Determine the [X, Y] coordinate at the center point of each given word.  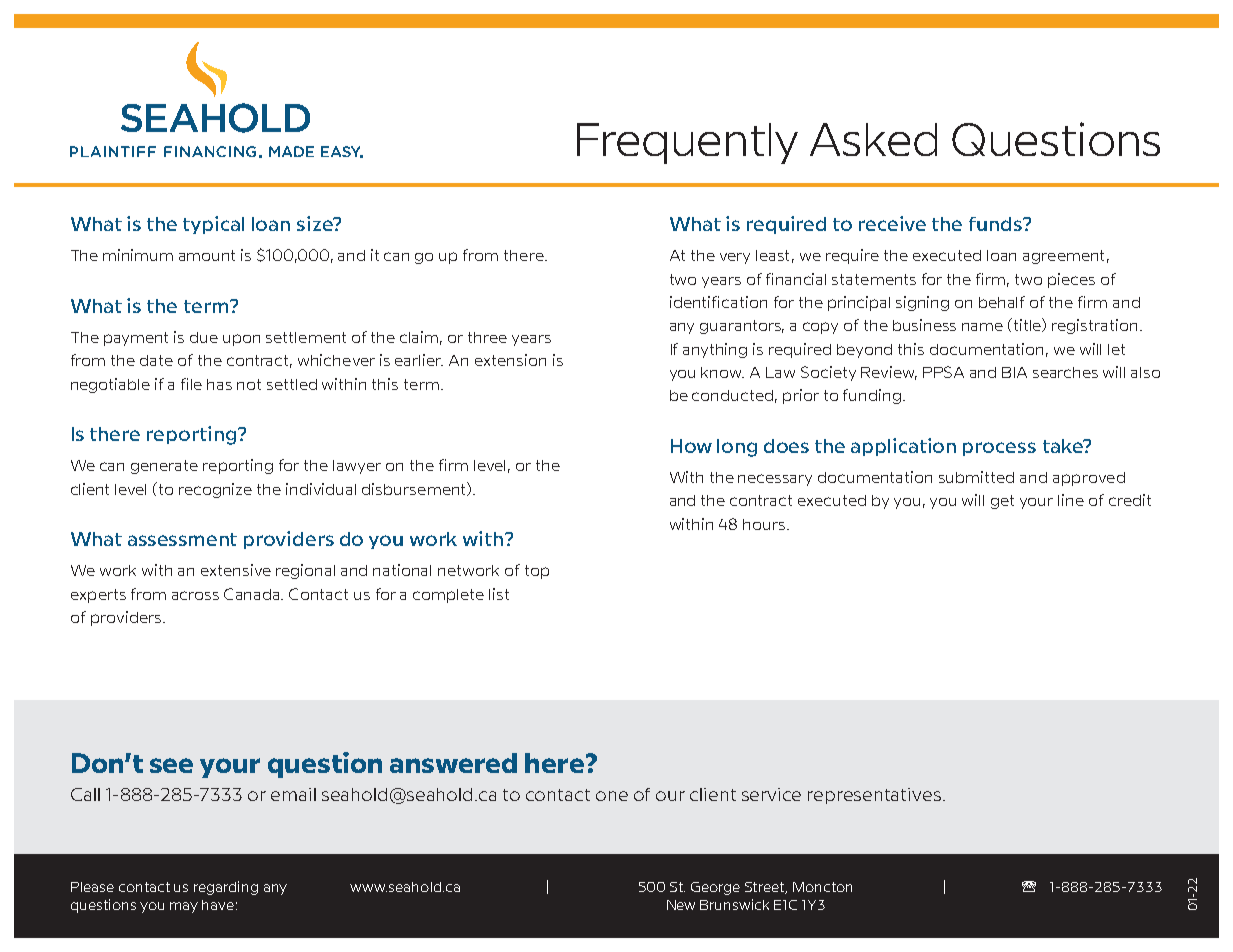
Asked [873, 139]
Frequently [687, 143]
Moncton [822, 887]
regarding [226, 888]
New [681, 905]
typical [213, 225]
